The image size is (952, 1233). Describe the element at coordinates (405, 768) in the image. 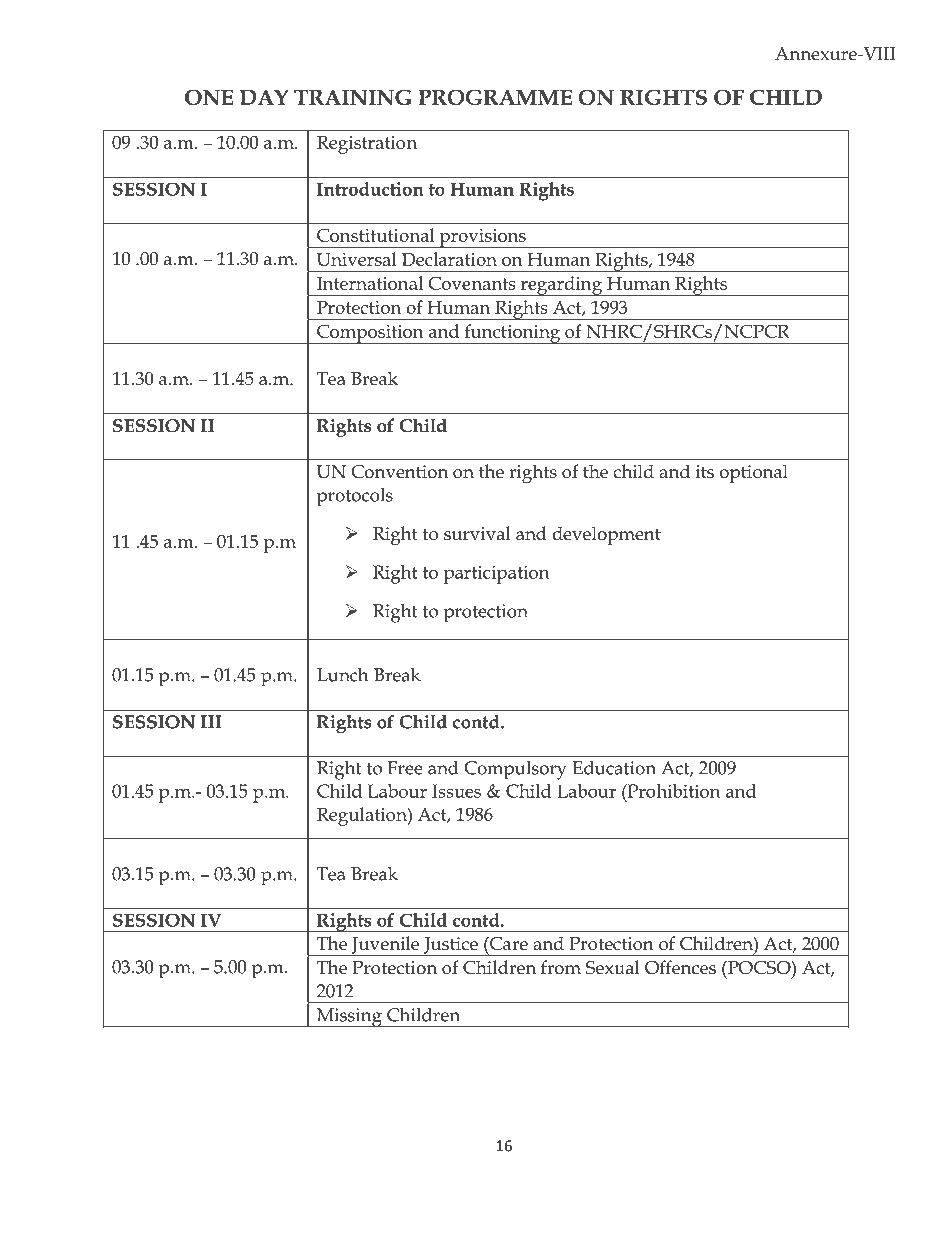

I see `Free` at that location.
